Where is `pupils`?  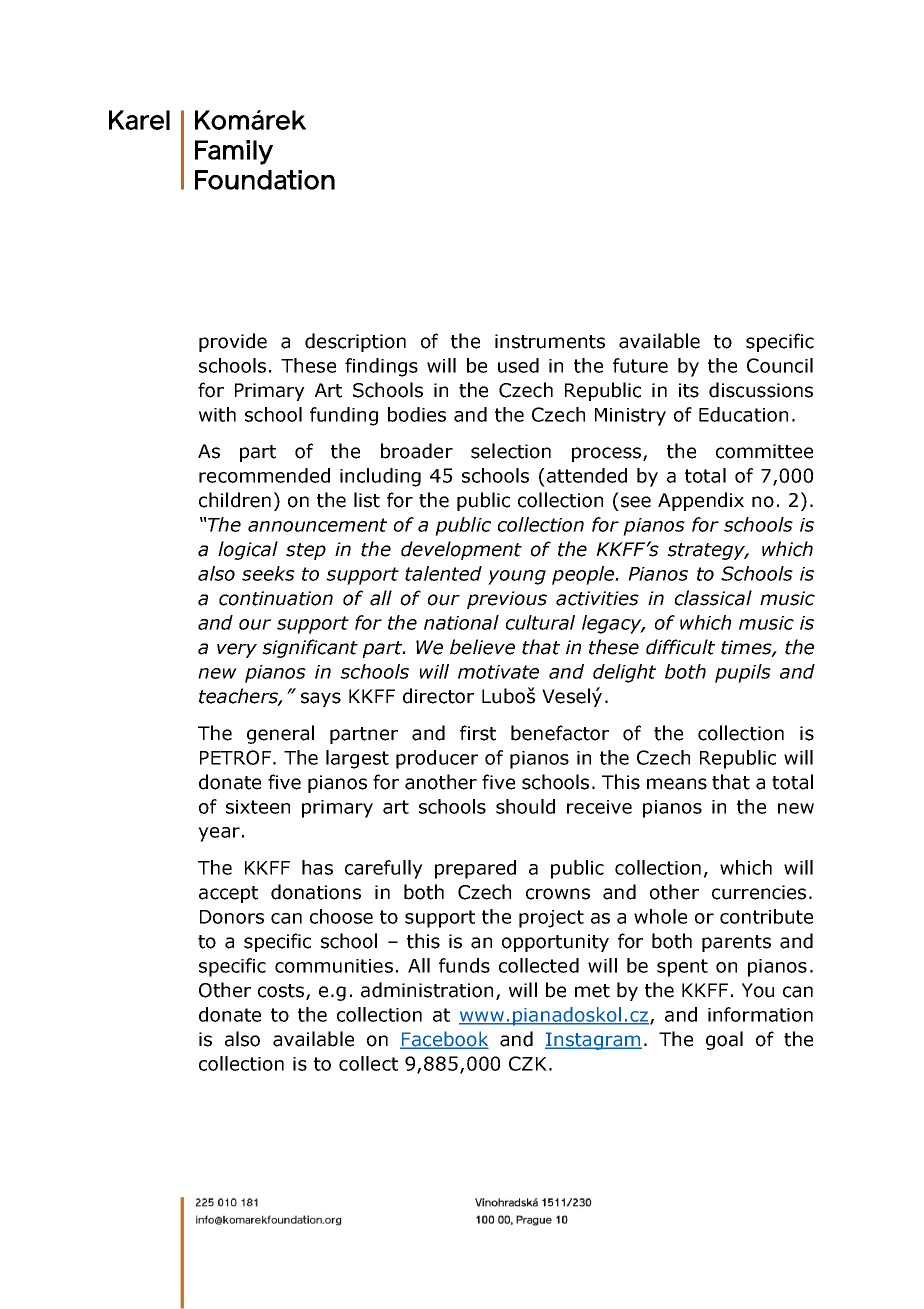 pupils is located at coordinates (743, 673).
